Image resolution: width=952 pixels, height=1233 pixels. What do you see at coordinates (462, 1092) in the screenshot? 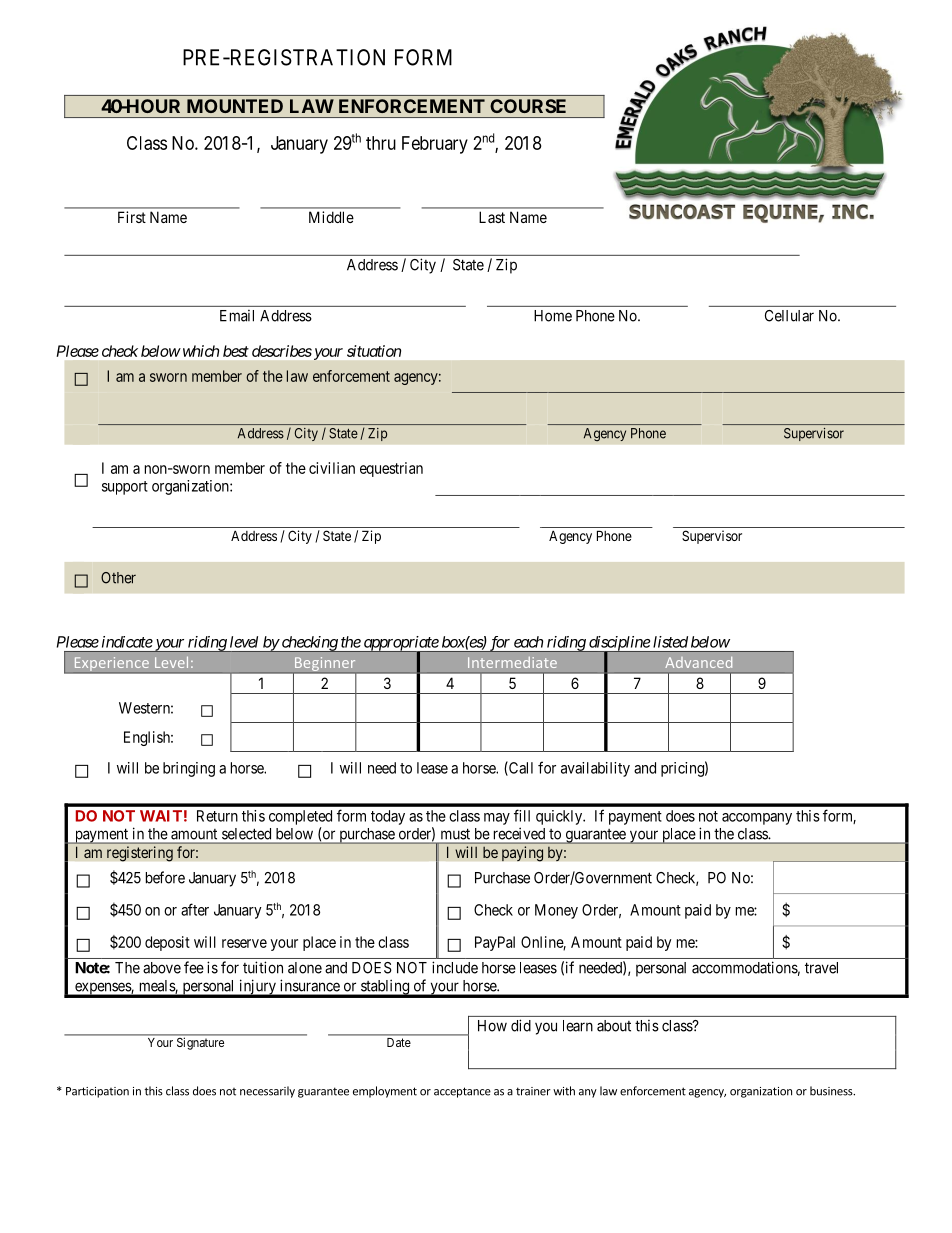
I see `acceptance` at bounding box center [462, 1092].
